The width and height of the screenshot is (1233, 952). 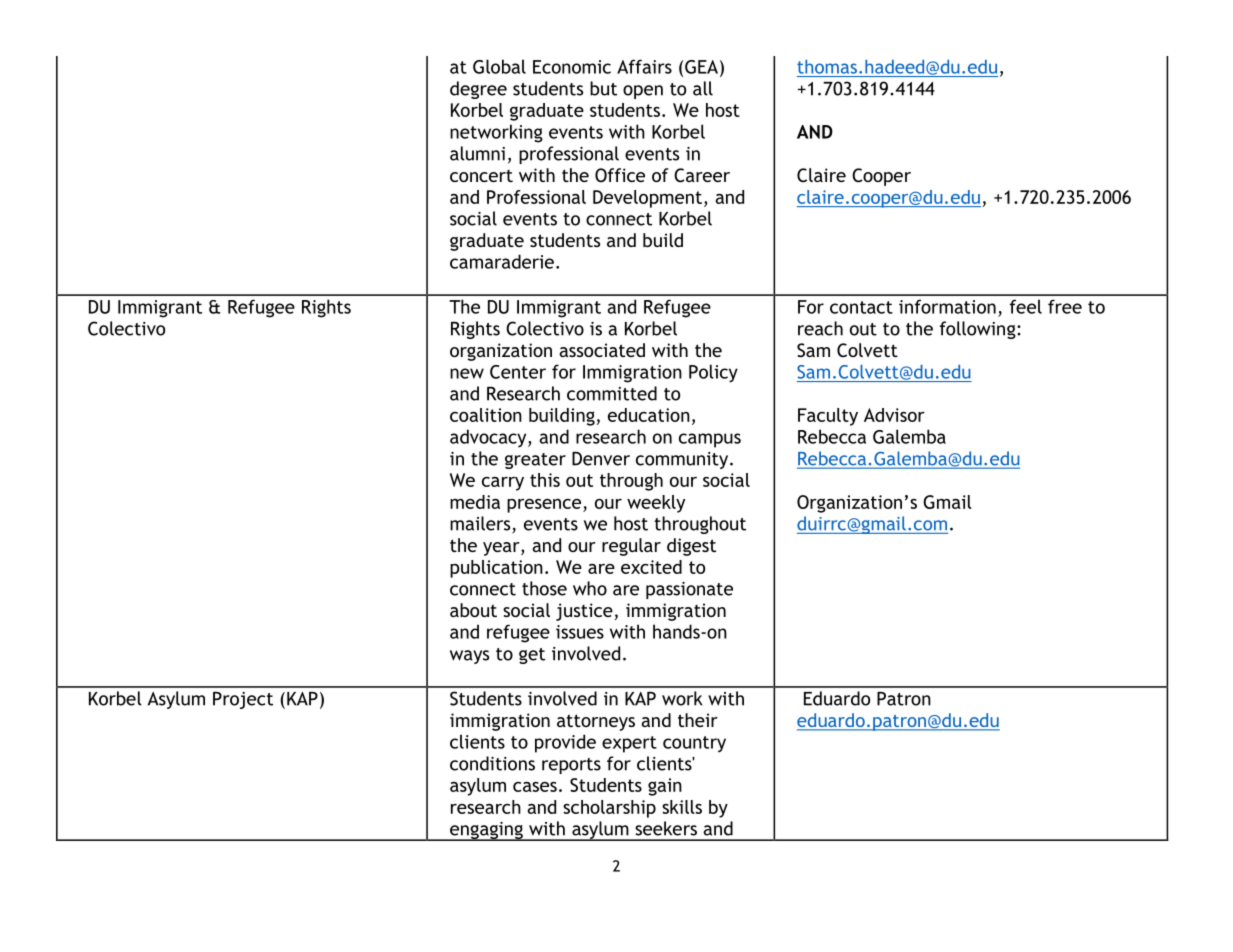 What do you see at coordinates (478, 90) in the screenshot?
I see `degree` at bounding box center [478, 90].
